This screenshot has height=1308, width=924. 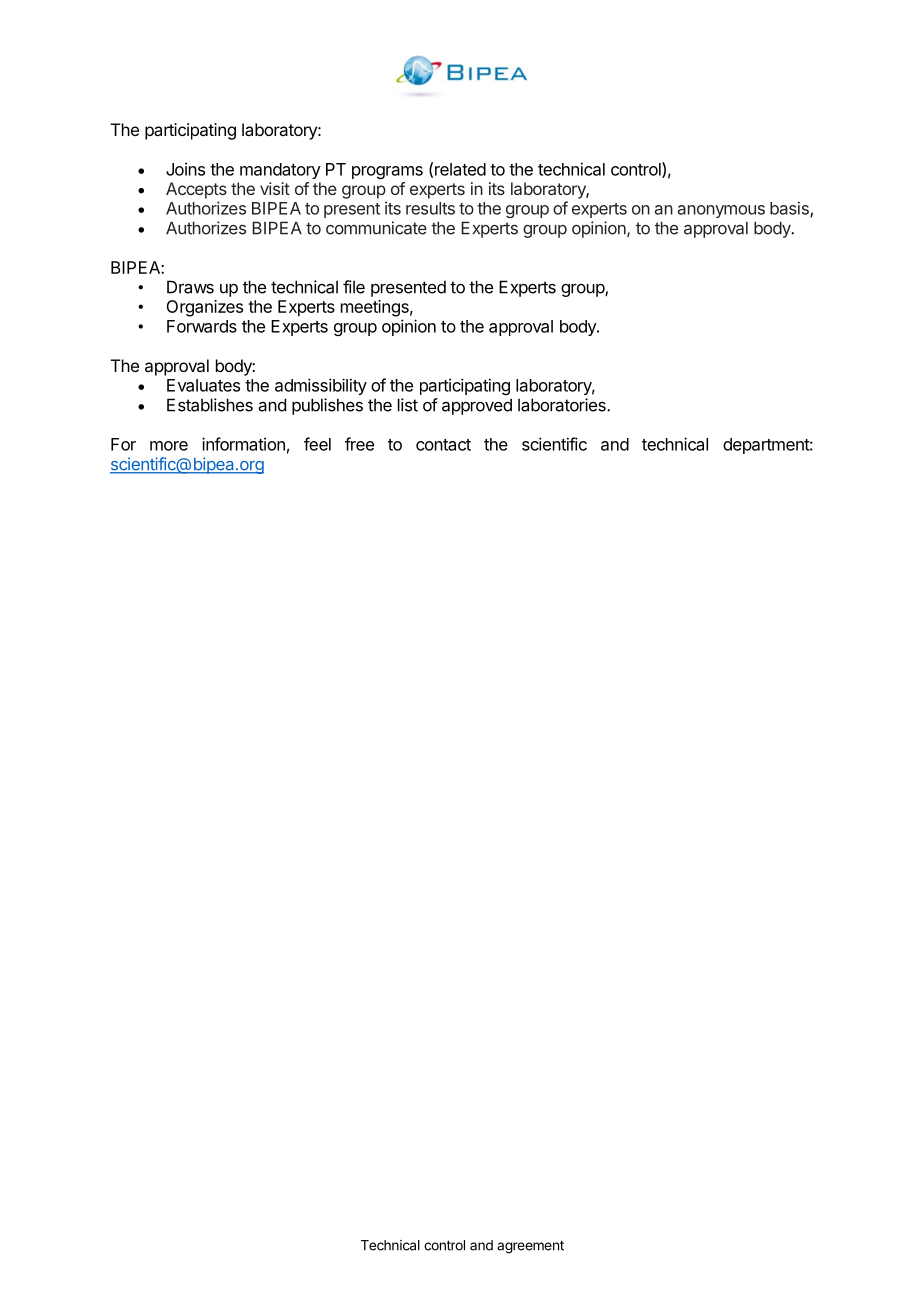 I want to click on information, so click(x=243, y=444).
